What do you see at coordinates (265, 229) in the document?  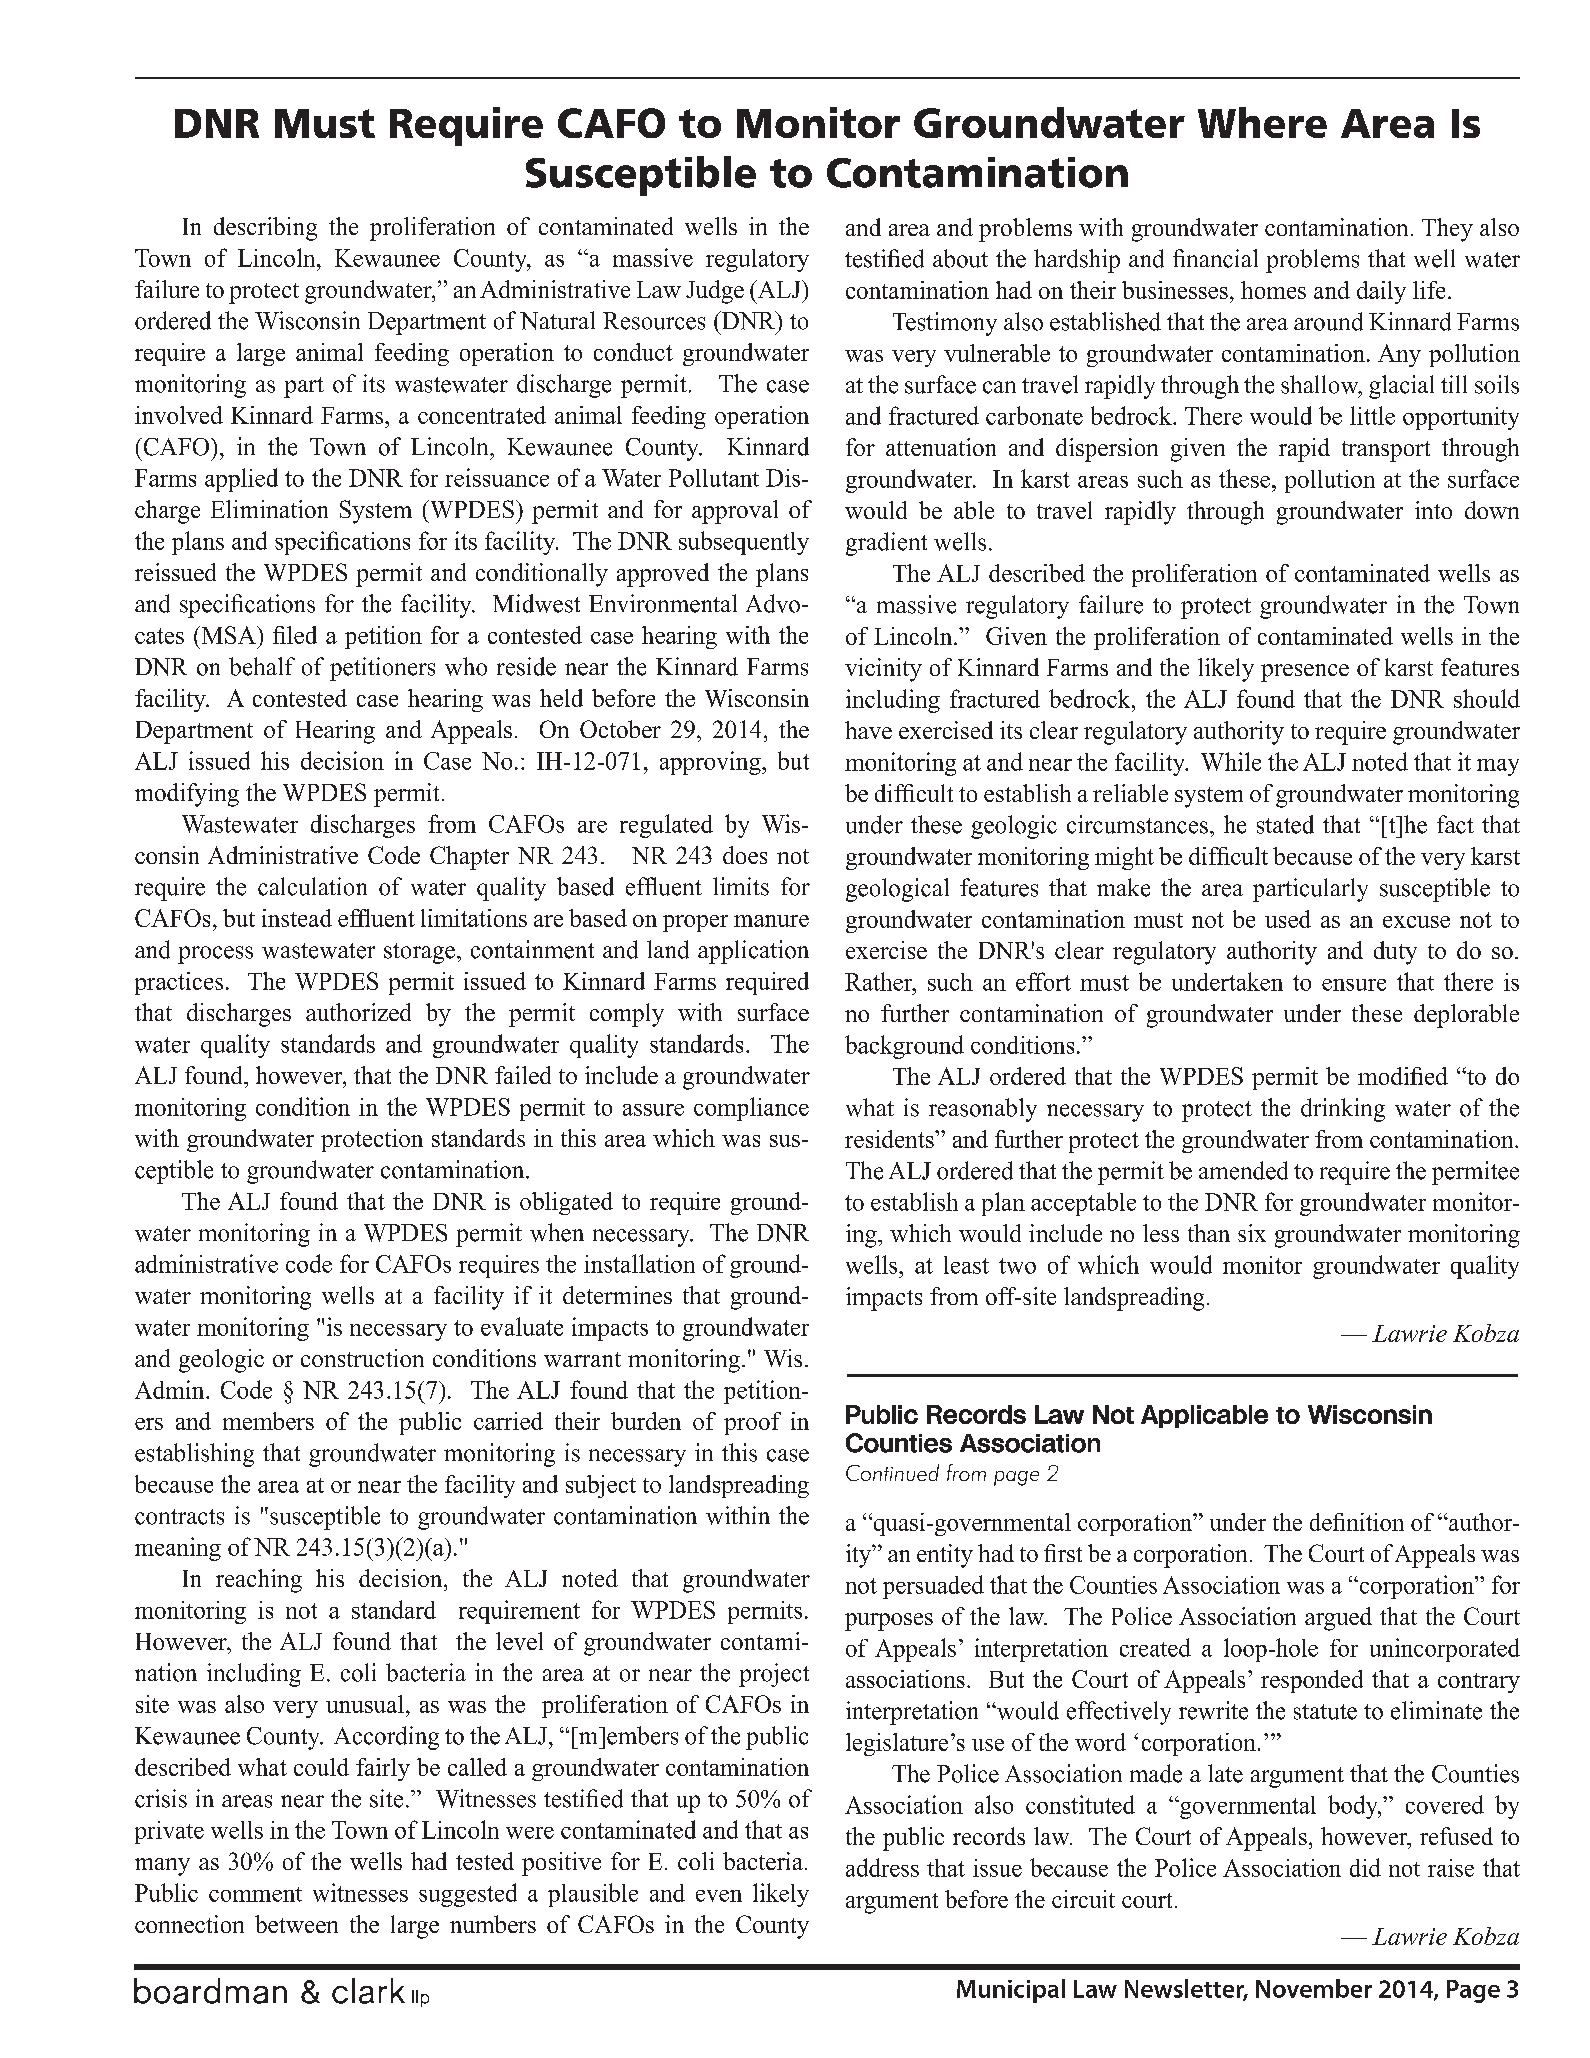 I see `describing` at bounding box center [265, 229].
